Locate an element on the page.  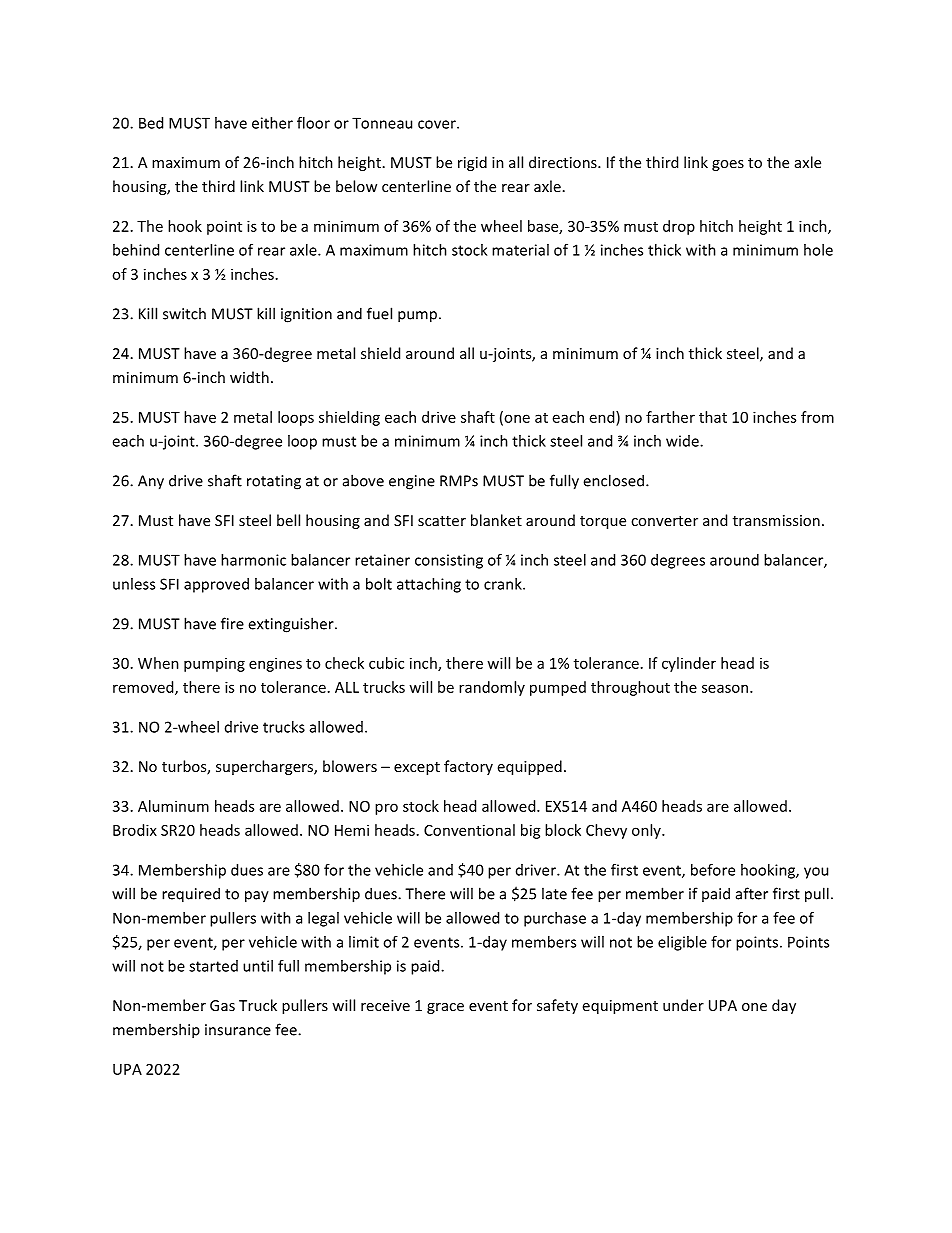
that is located at coordinates (713, 417).
